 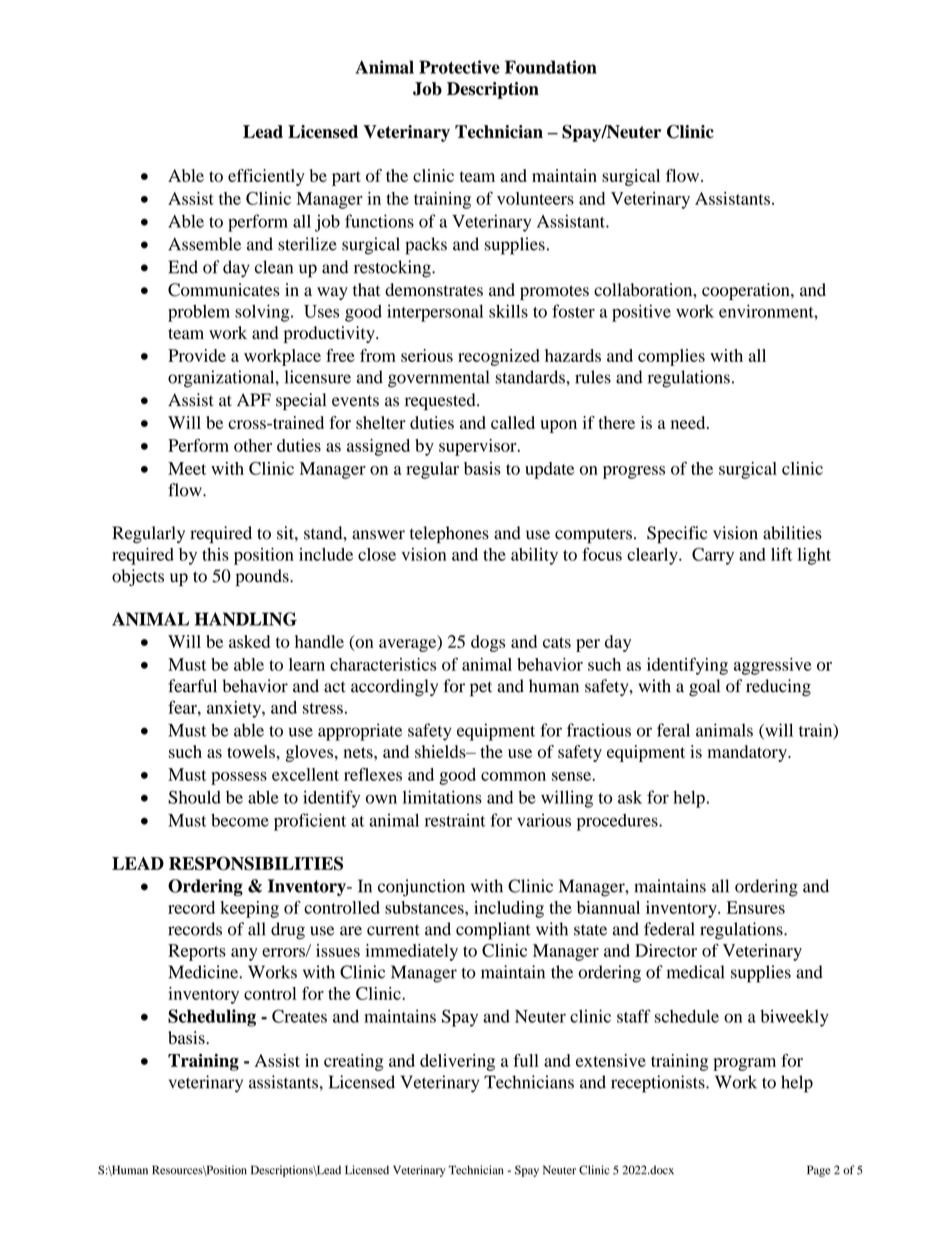 I want to click on skills, so click(x=508, y=311).
